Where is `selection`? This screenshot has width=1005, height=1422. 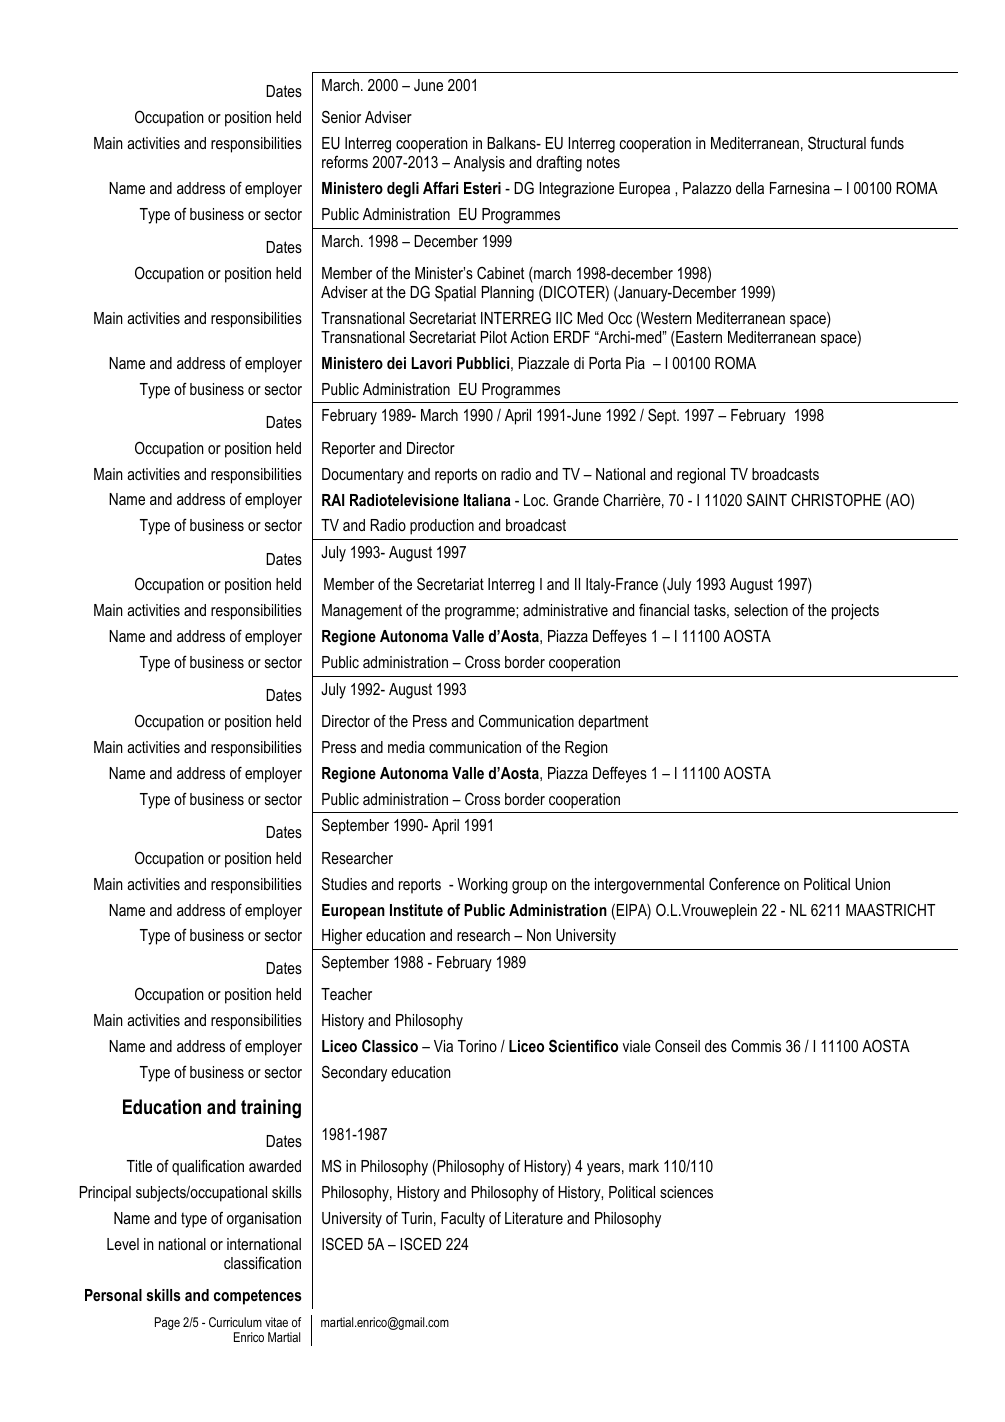
selection is located at coordinates (761, 610).
